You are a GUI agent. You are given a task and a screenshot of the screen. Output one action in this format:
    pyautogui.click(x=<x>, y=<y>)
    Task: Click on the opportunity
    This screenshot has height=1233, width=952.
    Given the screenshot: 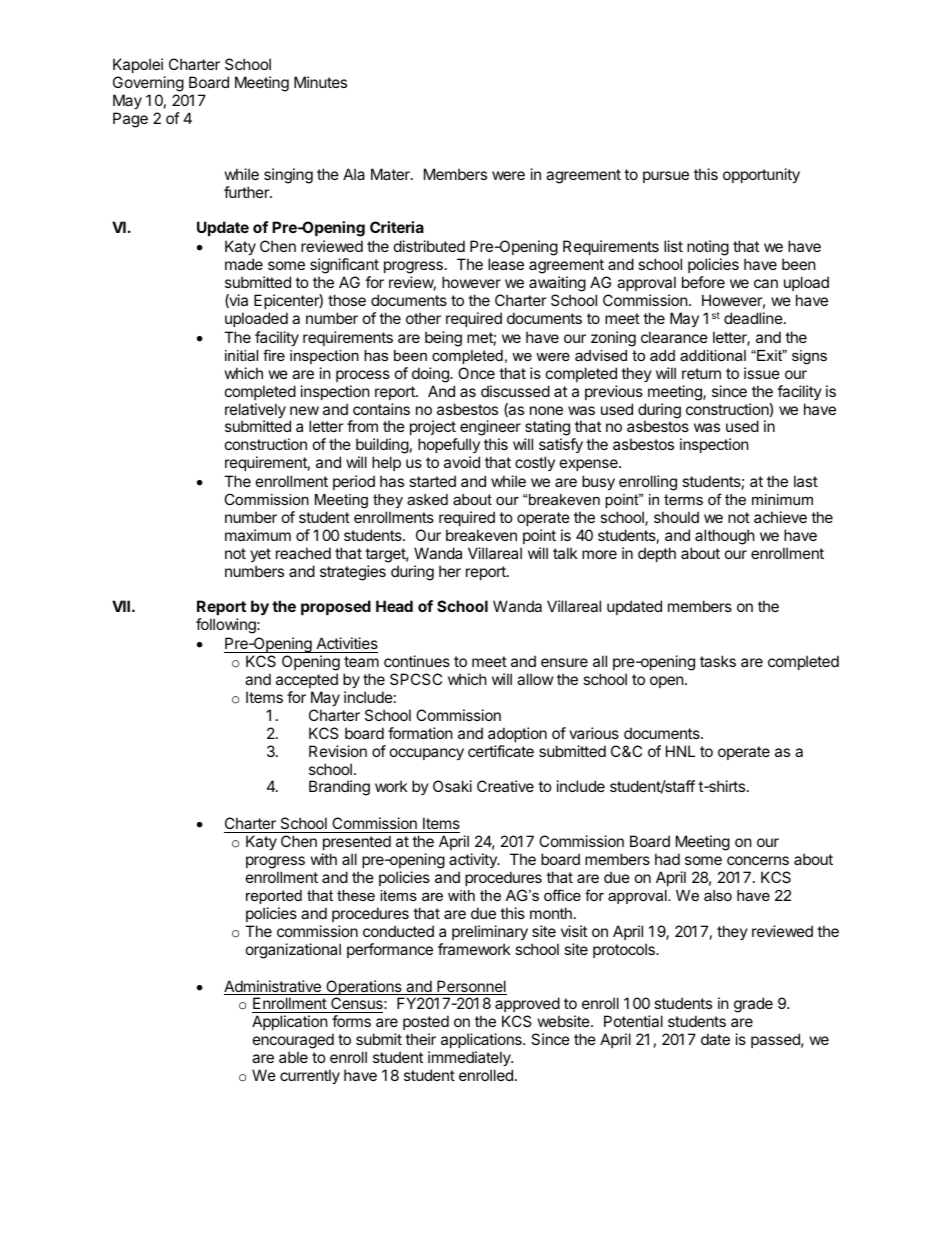 What is the action you would take?
    pyautogui.click(x=761, y=175)
